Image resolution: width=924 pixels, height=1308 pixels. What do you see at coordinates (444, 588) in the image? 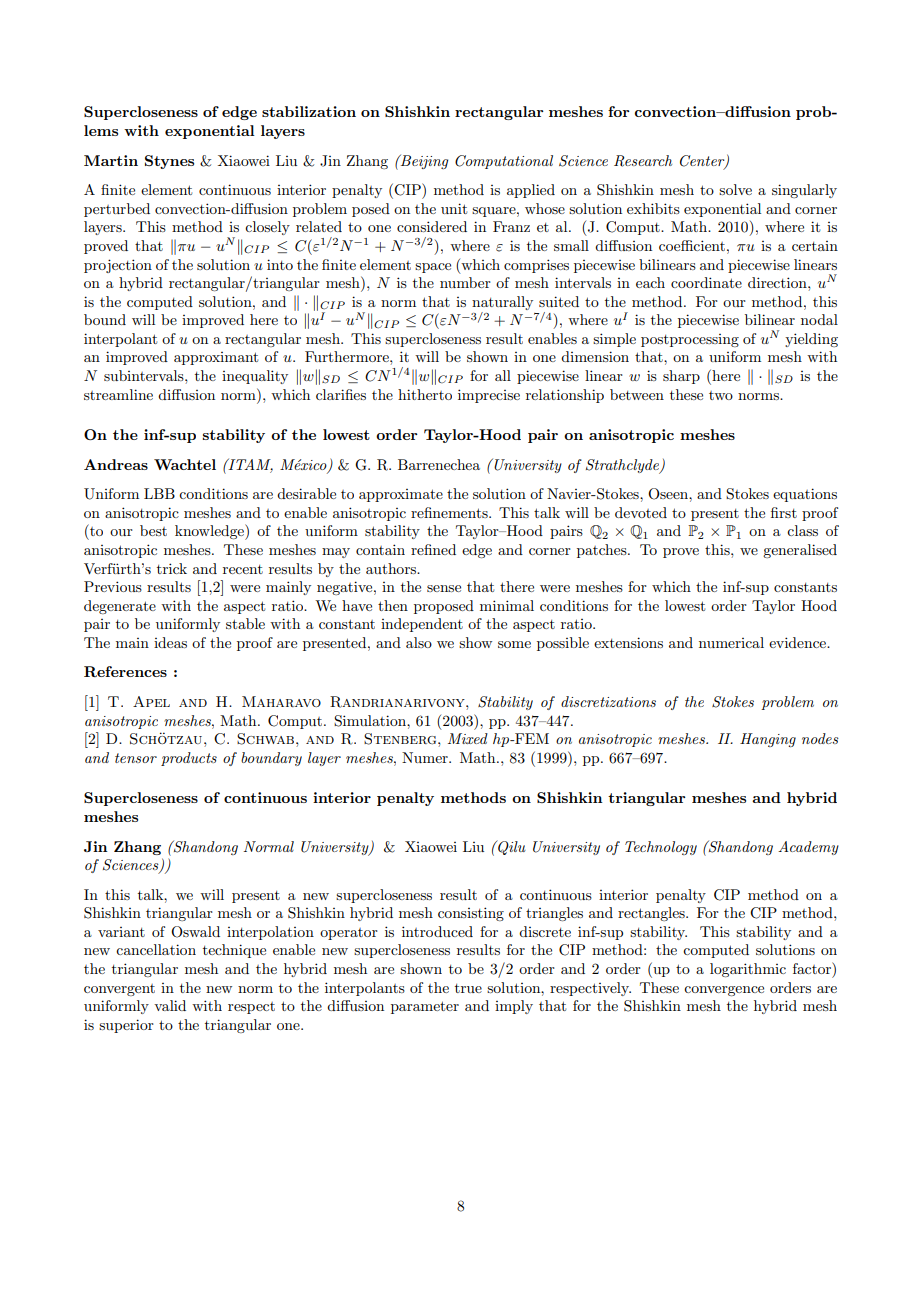
I see `sense` at bounding box center [444, 588].
